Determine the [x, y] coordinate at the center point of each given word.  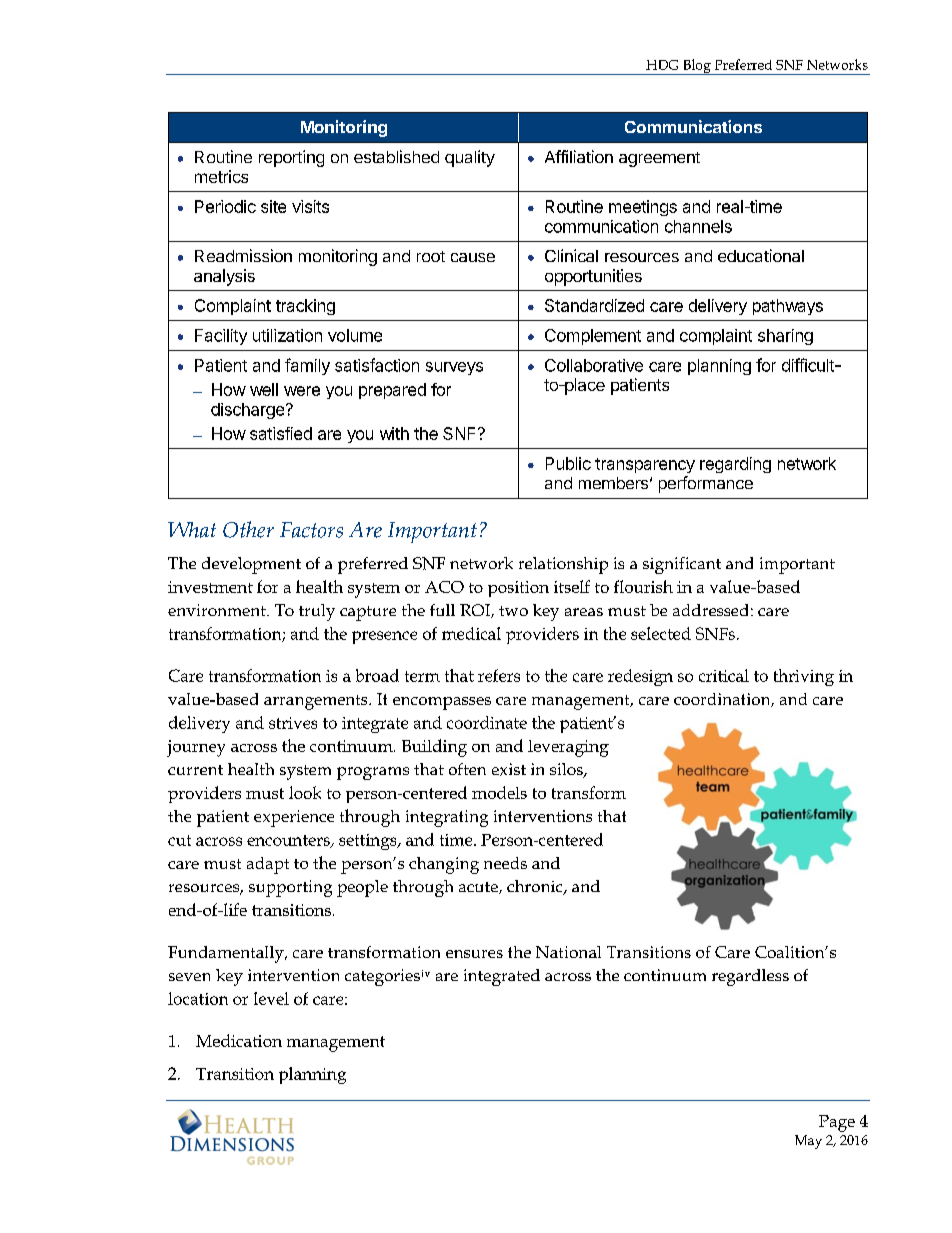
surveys [454, 368]
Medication [239, 1040]
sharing [785, 337]
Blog [697, 67]
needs [505, 863]
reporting [291, 158]
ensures [474, 954]
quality [470, 158]
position [518, 589]
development [251, 565]
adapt [268, 865]
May [808, 1142]
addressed [710, 610]
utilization [287, 335]
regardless [750, 977]
